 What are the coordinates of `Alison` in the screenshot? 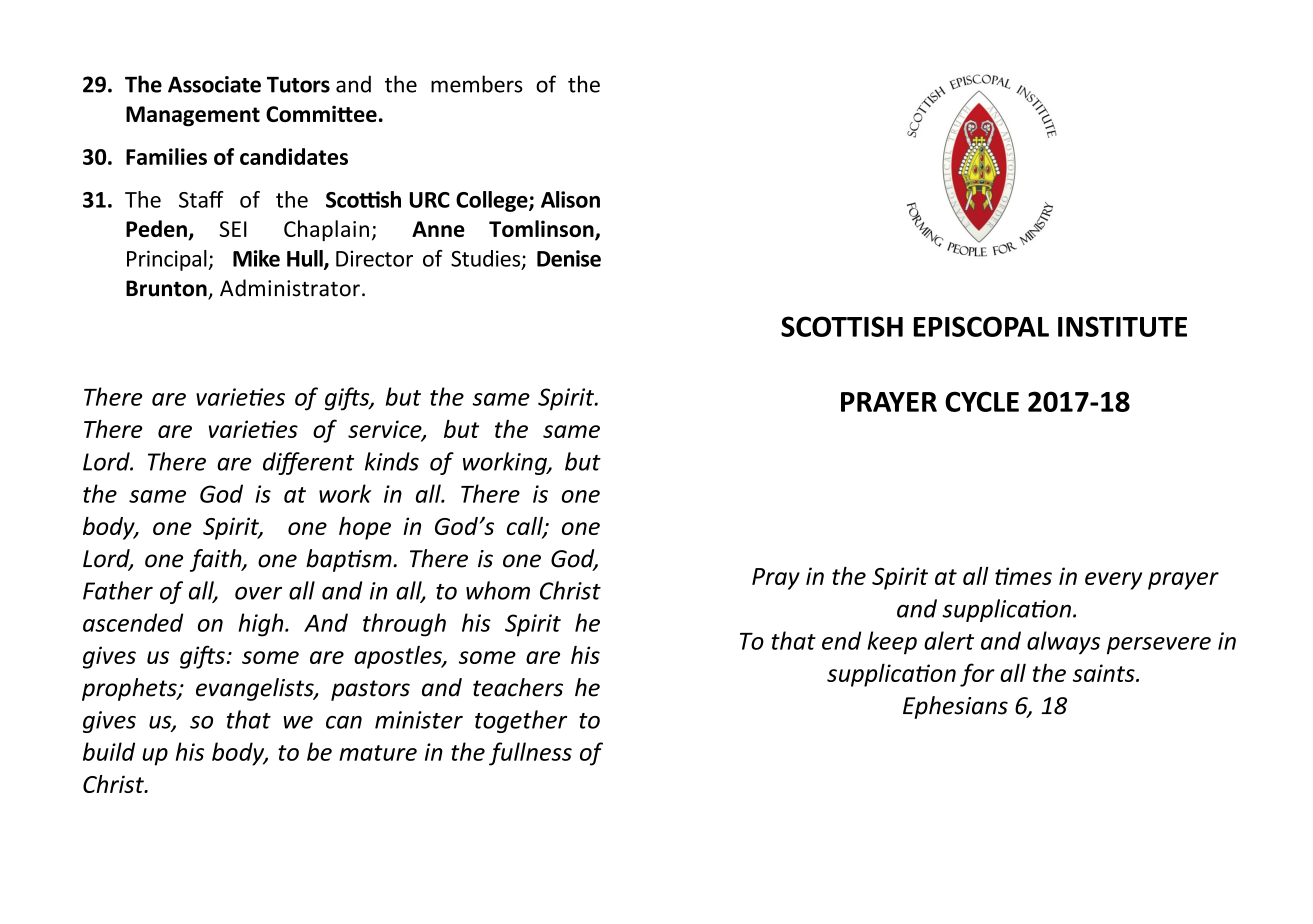 It's located at (570, 199).
